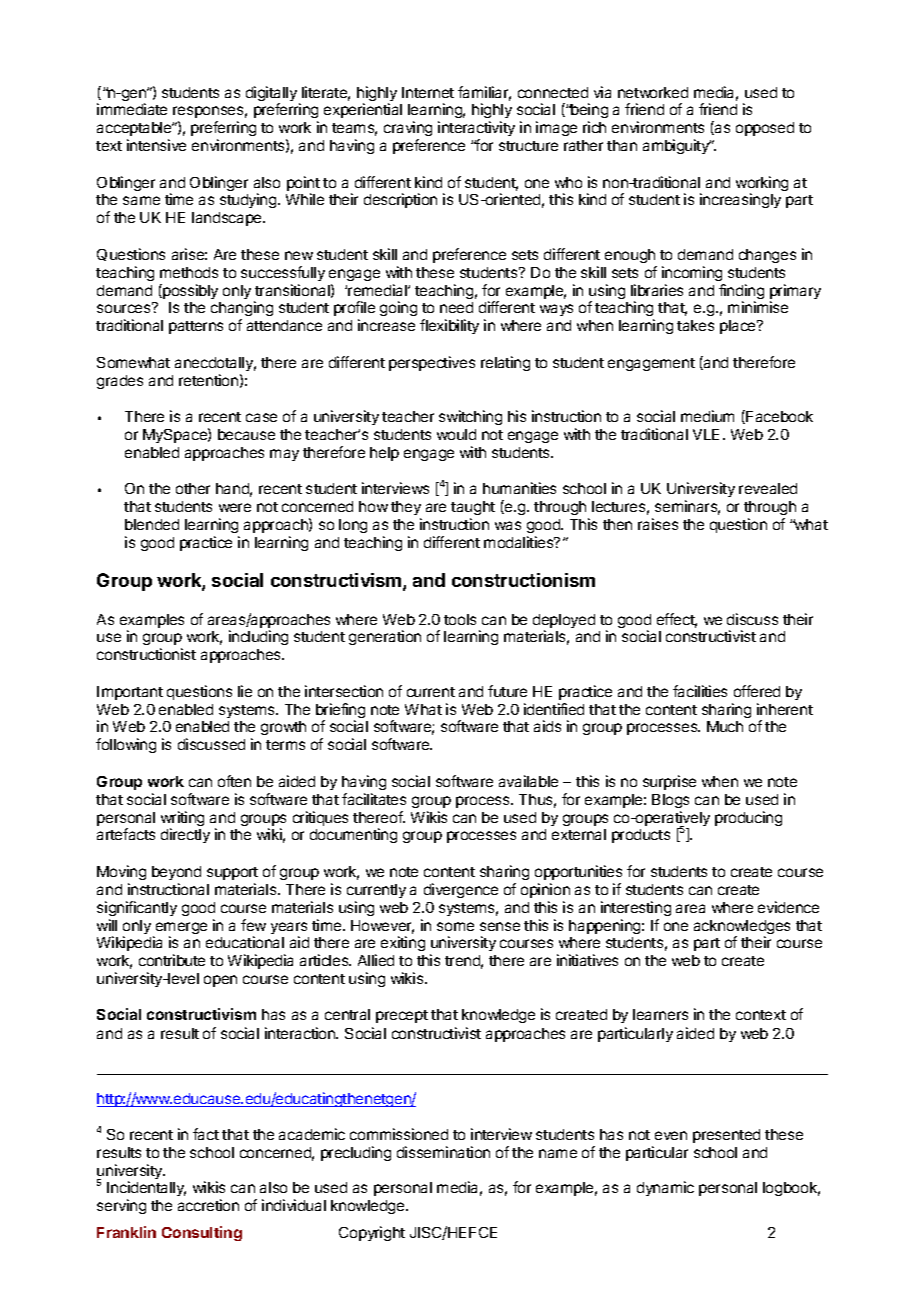 The height and width of the document is (1308, 924). I want to click on dissemination, so click(443, 1152).
